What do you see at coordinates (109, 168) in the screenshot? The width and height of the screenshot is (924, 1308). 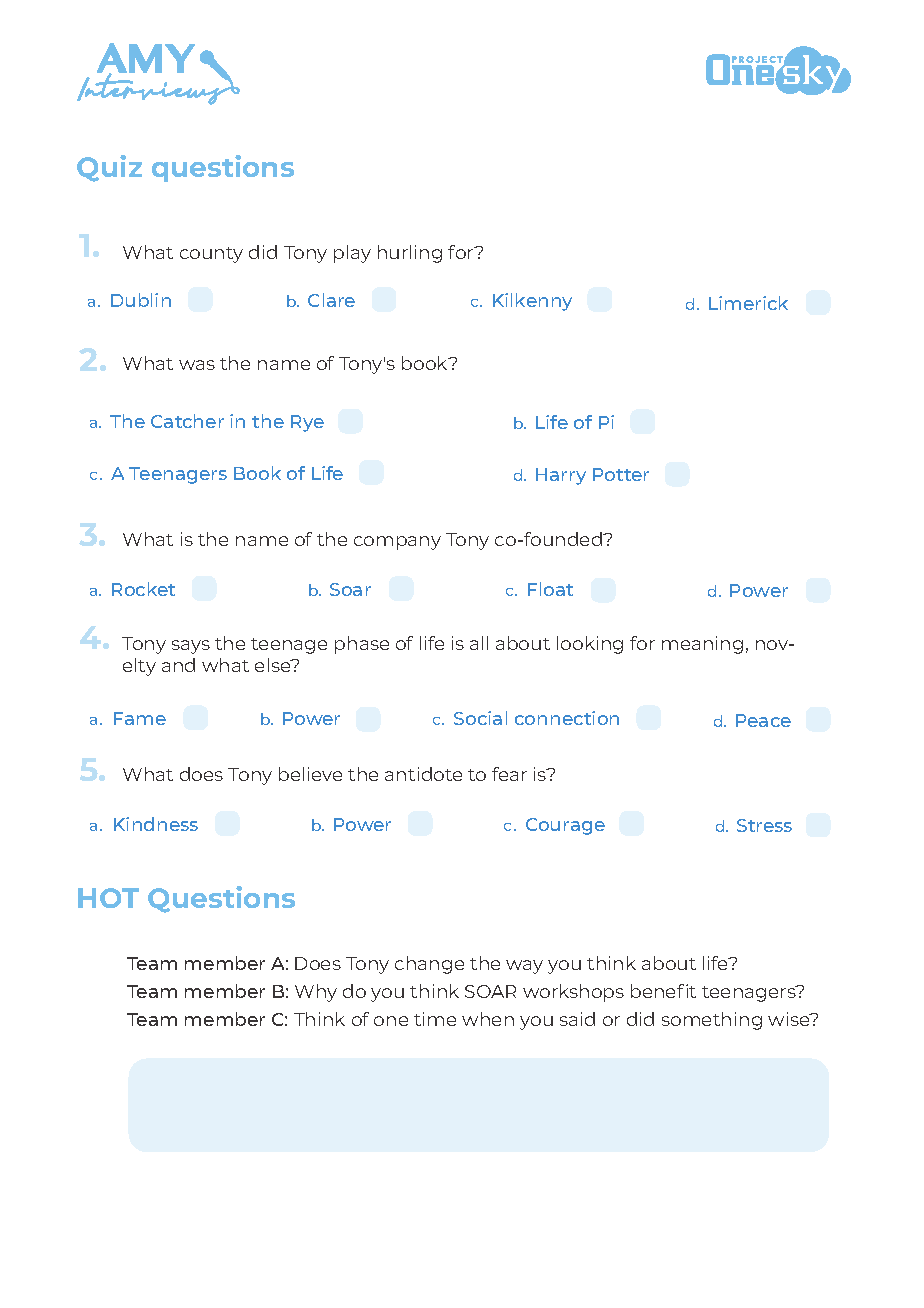 I see `Quiz` at bounding box center [109, 168].
